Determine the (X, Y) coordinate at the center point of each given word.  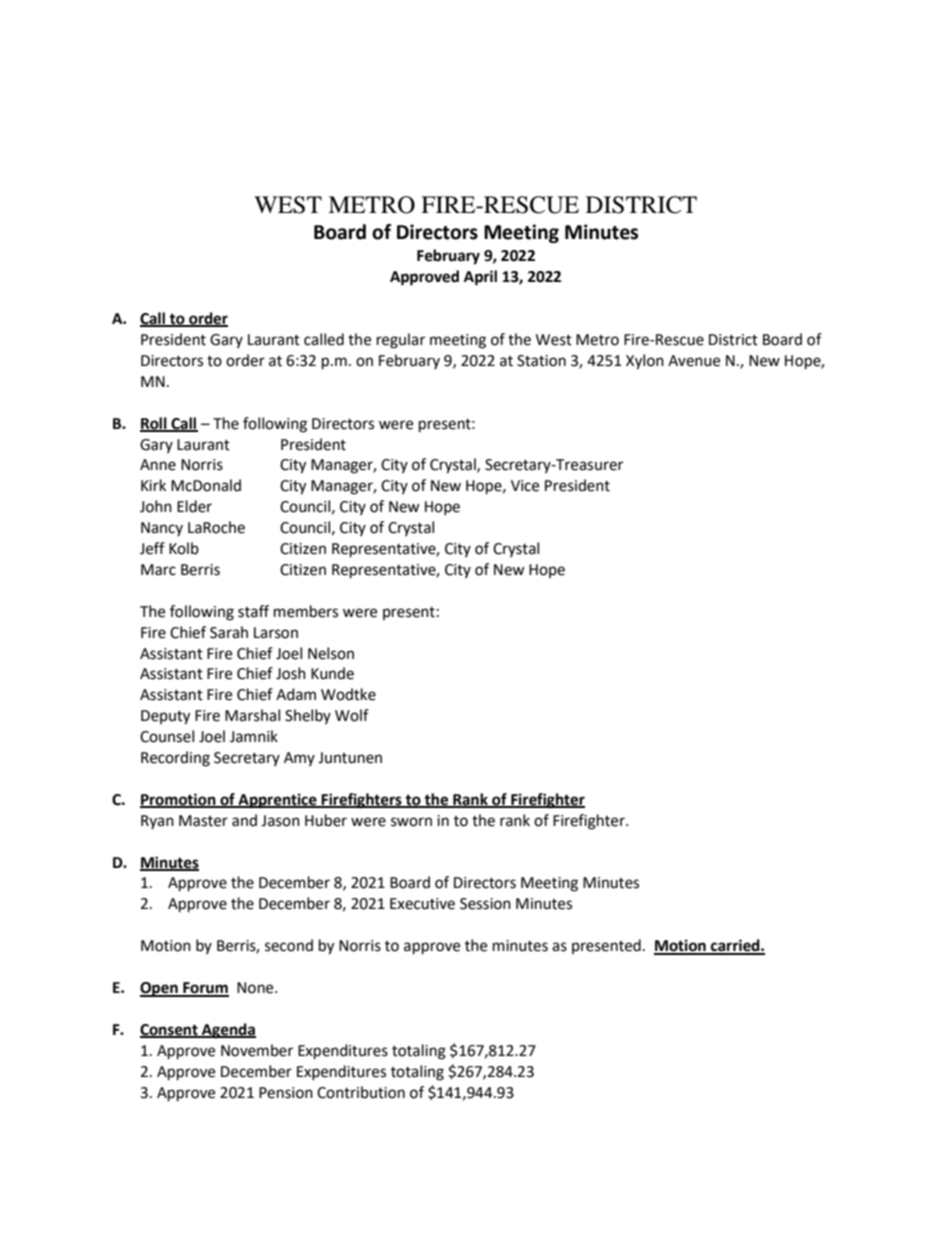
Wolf (352, 715)
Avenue (694, 361)
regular (401, 341)
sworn (411, 822)
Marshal (252, 715)
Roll (154, 424)
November (257, 1050)
